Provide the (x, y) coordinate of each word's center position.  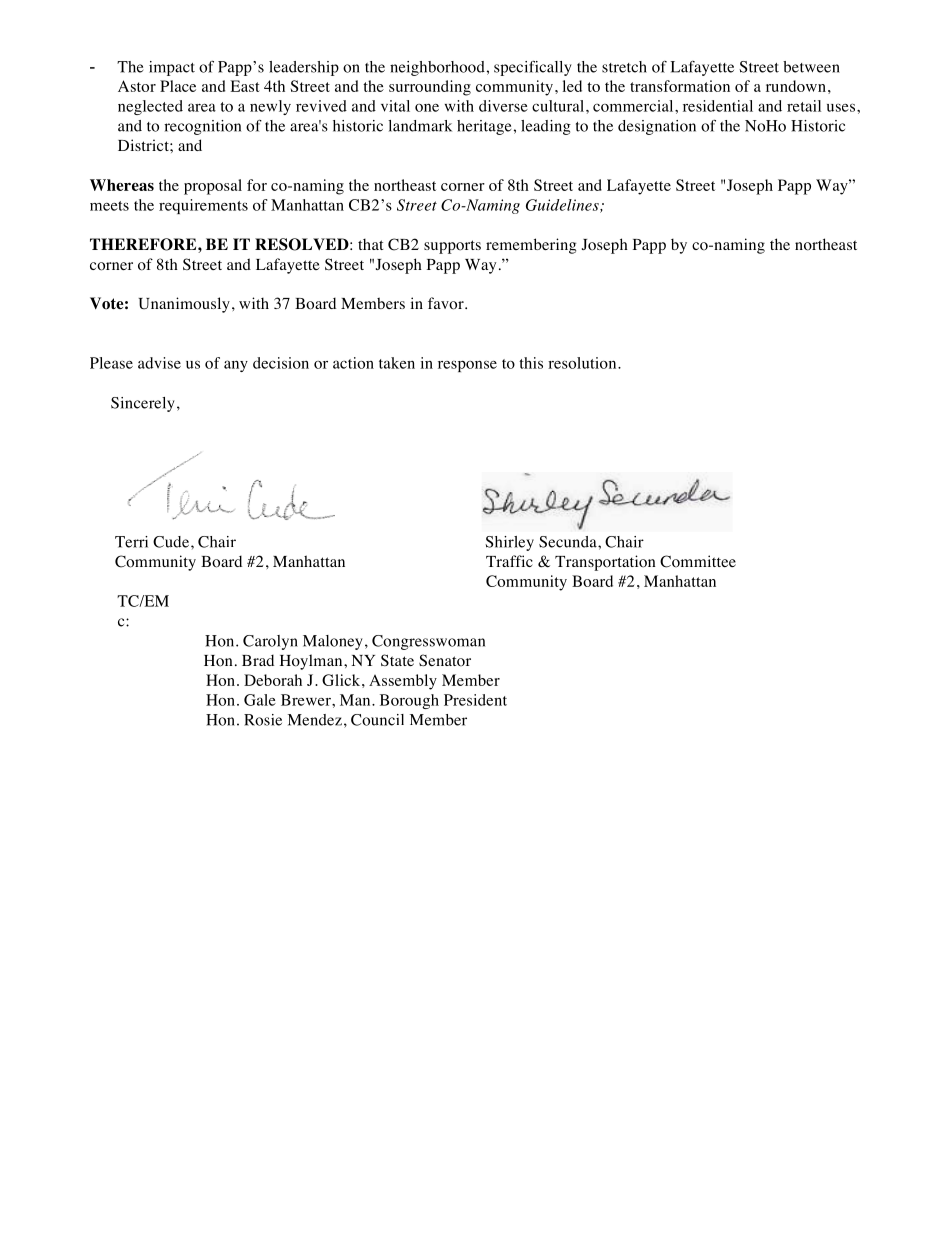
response (467, 366)
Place (178, 86)
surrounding (430, 88)
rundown (796, 86)
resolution (583, 363)
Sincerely (143, 404)
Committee (698, 561)
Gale (260, 700)
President (475, 700)
